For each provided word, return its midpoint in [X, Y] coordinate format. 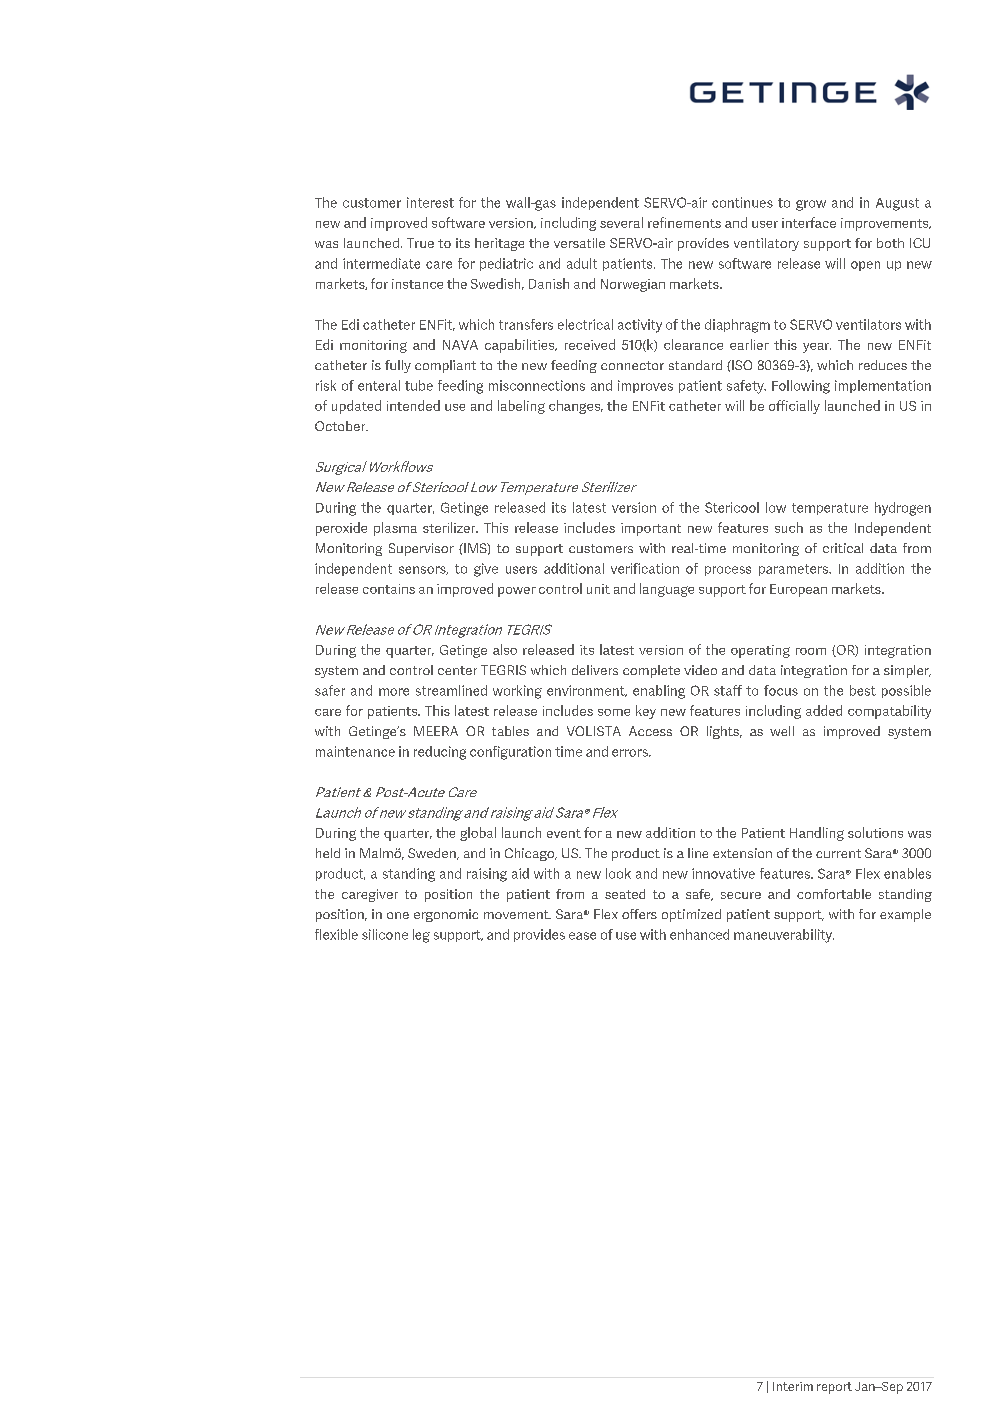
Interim [793, 1386]
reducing [440, 753]
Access [650, 731]
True [420, 243]
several [621, 222]
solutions [875, 832]
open [865, 266]
